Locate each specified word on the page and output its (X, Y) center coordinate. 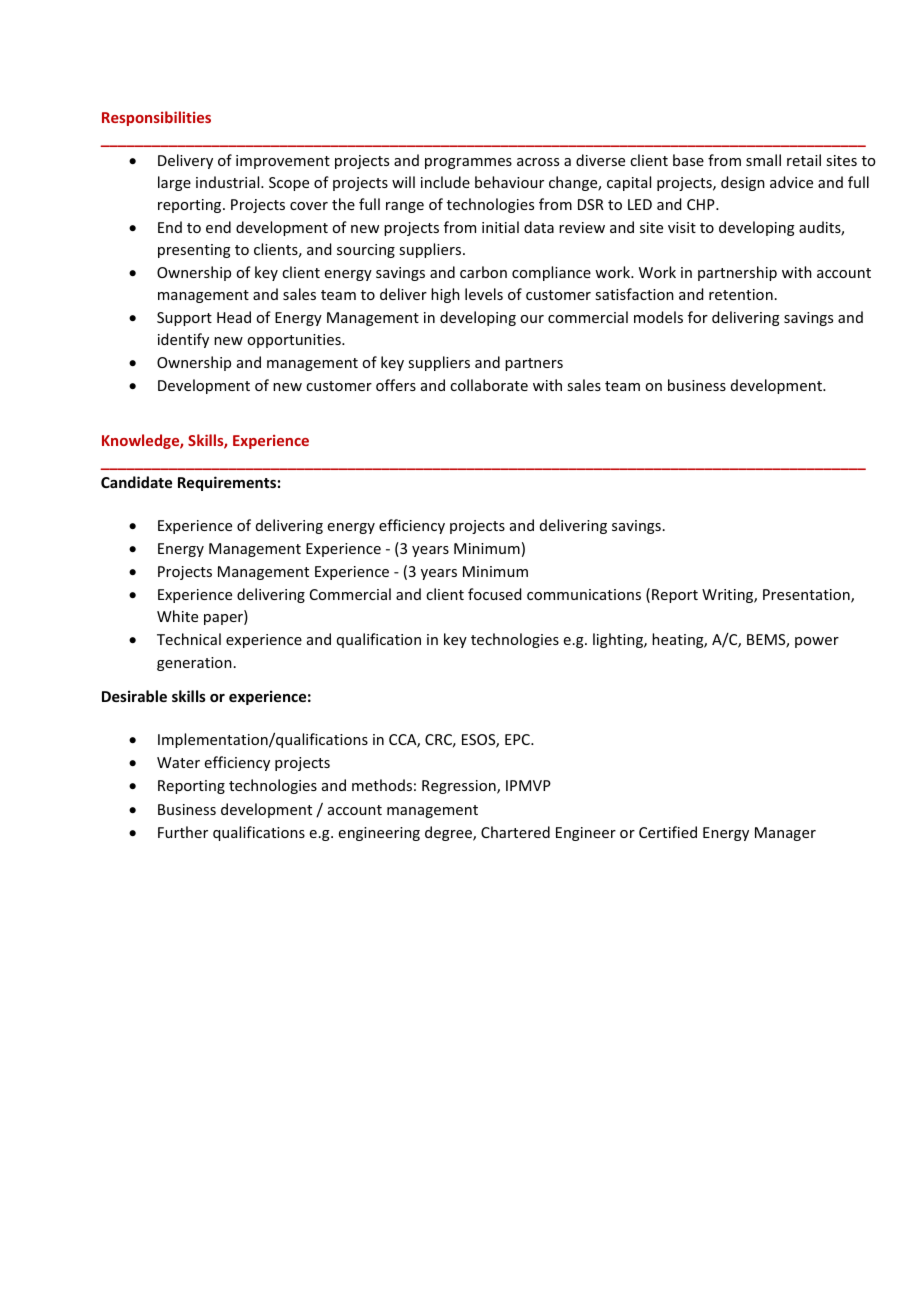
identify (183, 340)
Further (183, 832)
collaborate (489, 385)
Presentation (807, 596)
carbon (483, 272)
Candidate (136, 482)
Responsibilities (156, 118)
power (817, 642)
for (698, 317)
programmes (468, 163)
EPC (518, 739)
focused (494, 594)
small (763, 160)
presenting (194, 251)
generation (194, 664)
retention (741, 294)
